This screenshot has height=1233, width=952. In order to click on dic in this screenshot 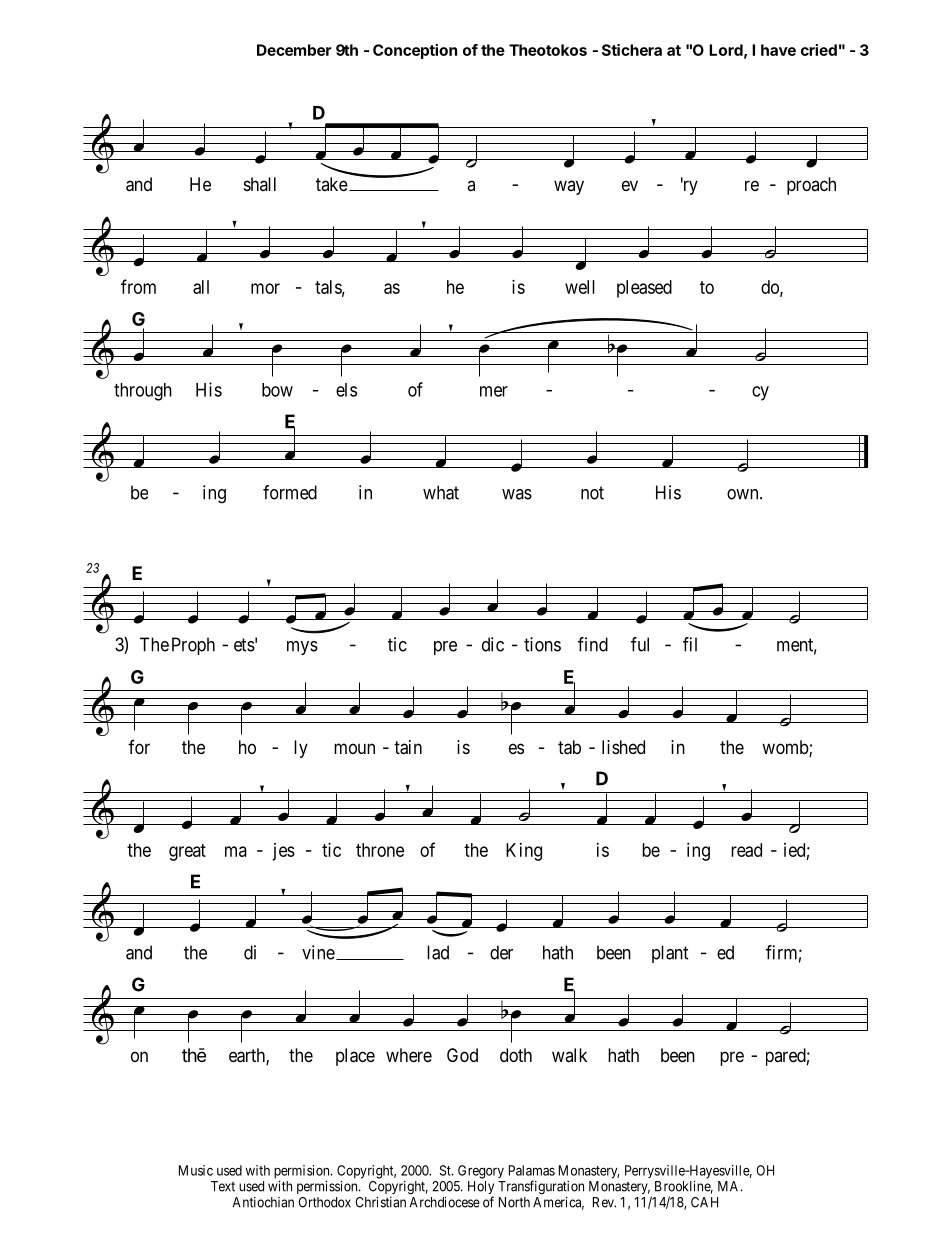, I will do `click(493, 644)`.
